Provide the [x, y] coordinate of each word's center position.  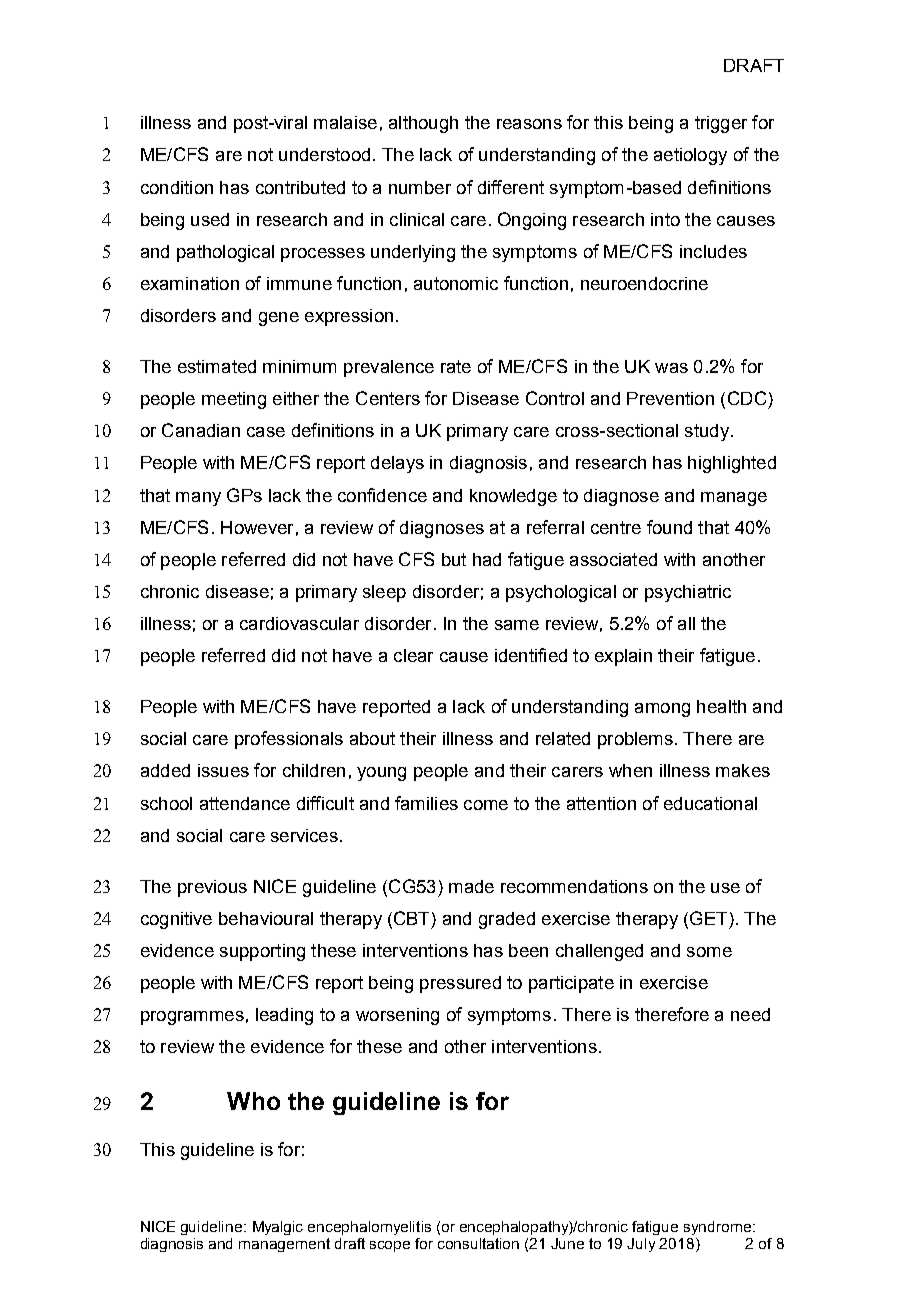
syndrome [719, 1228]
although [423, 124]
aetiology [690, 156]
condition [177, 187]
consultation [478, 1243]
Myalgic [278, 1228]
